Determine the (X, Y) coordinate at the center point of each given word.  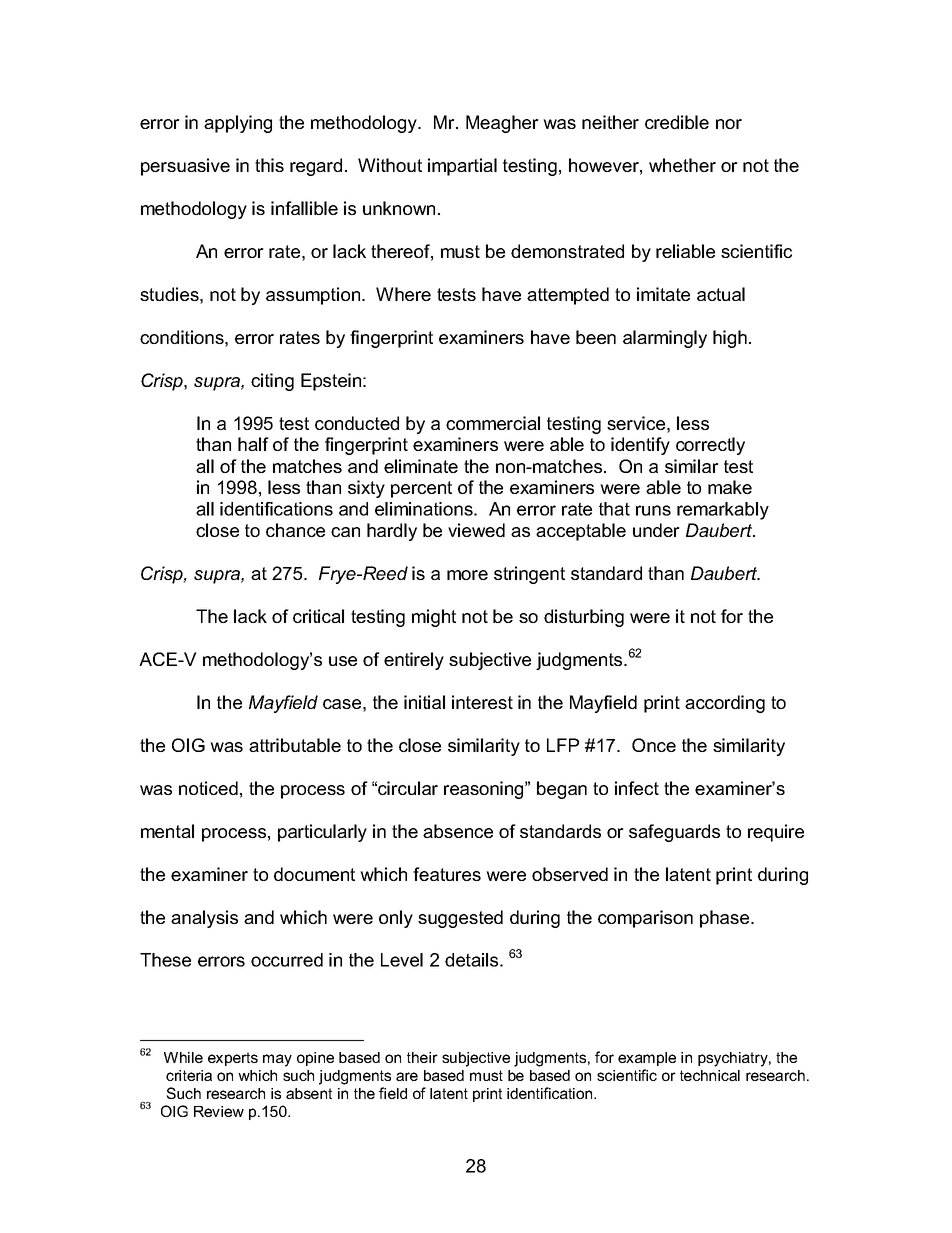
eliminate (421, 466)
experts (233, 1059)
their (422, 1057)
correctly (710, 446)
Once (654, 745)
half (253, 444)
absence (458, 831)
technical (710, 1075)
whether (682, 165)
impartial (462, 167)
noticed (208, 788)
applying (238, 124)
